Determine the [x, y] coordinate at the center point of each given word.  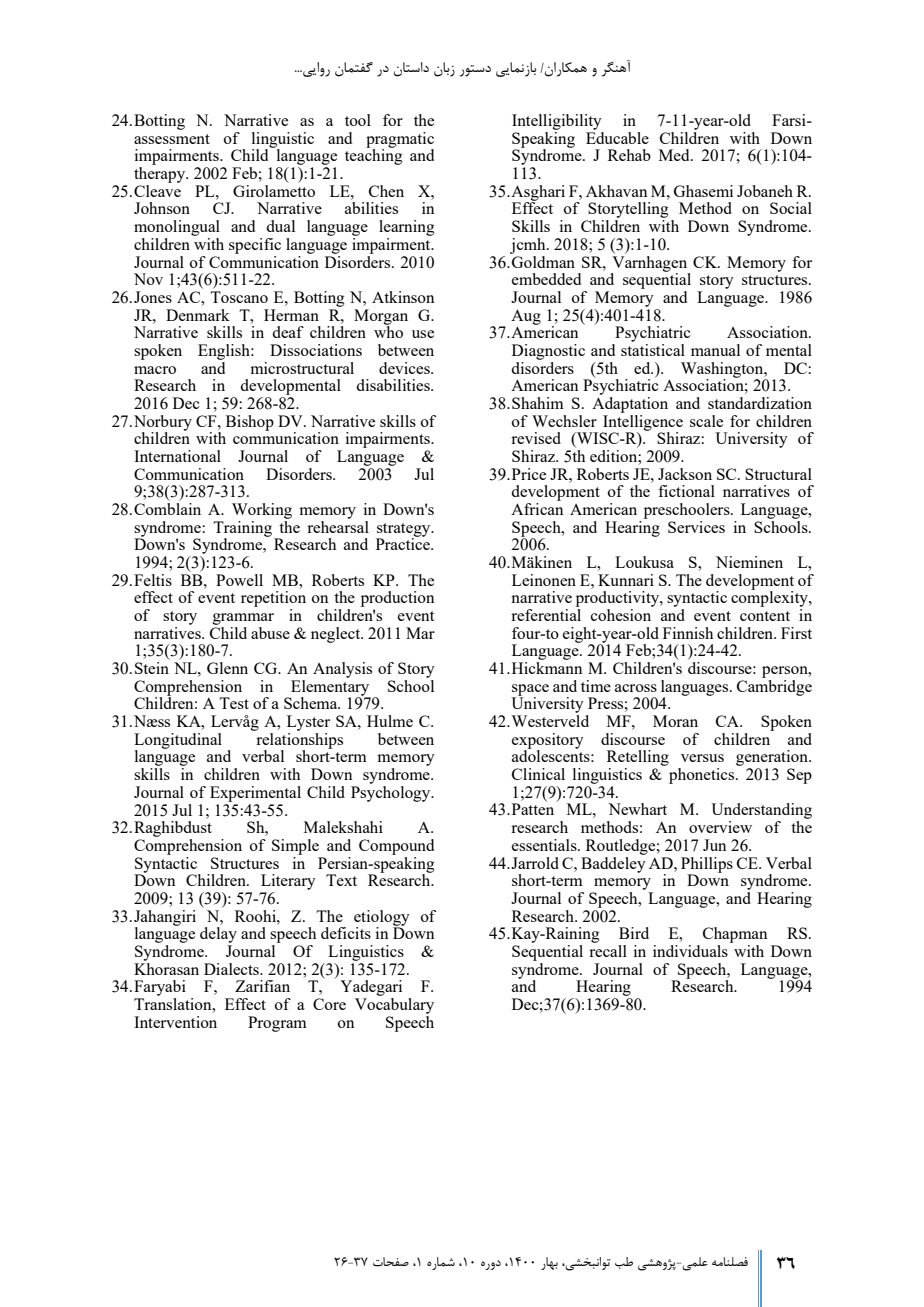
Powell [239, 580]
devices [405, 368]
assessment [172, 139]
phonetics [703, 776]
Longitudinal [178, 742]
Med [675, 155]
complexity [770, 599]
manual [715, 350]
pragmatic [400, 141]
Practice [404, 543]
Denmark [198, 315]
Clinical [538, 774]
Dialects [232, 969]
